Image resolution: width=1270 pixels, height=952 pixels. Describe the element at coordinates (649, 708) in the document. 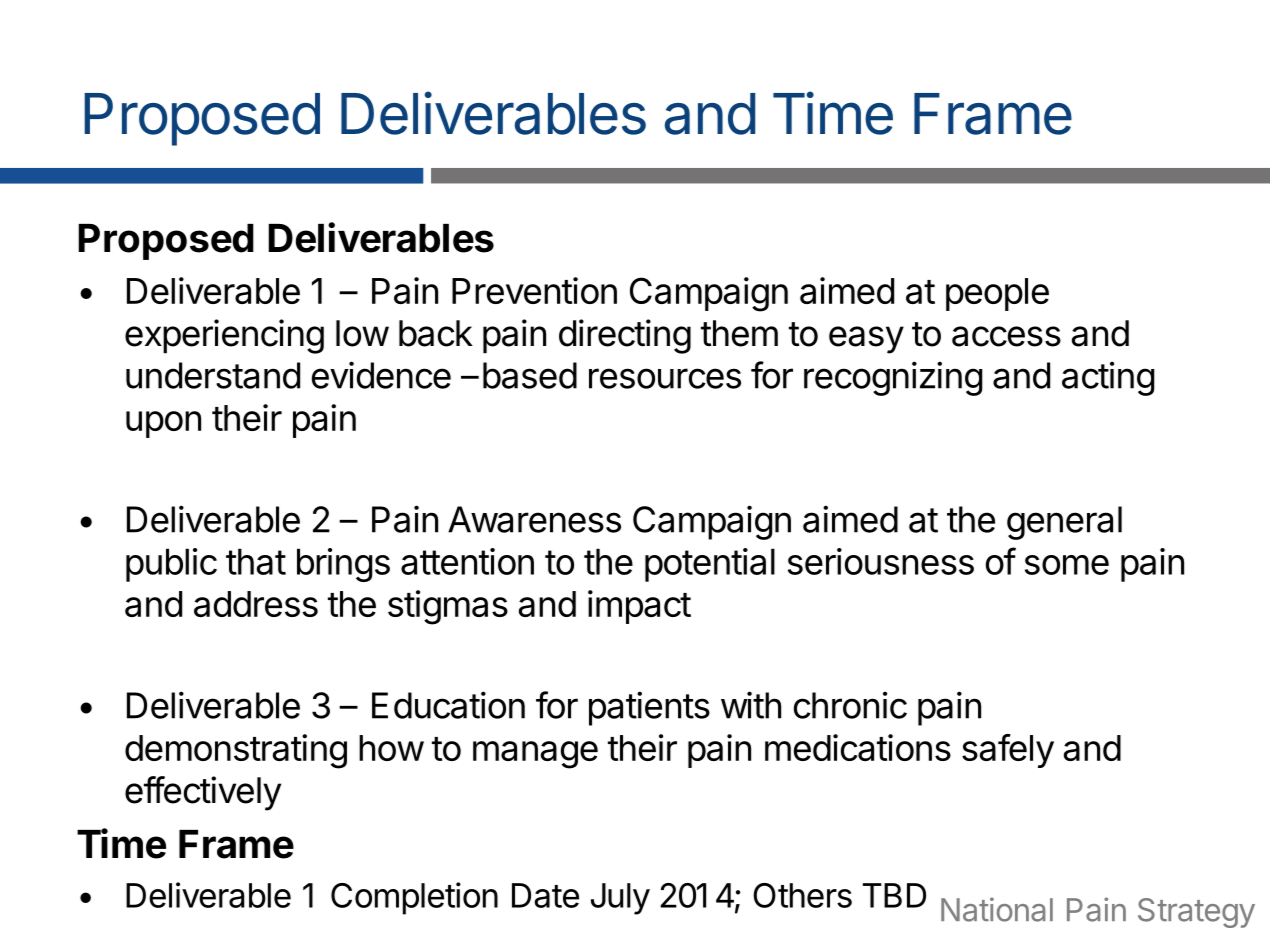

I see `patients` at that location.
